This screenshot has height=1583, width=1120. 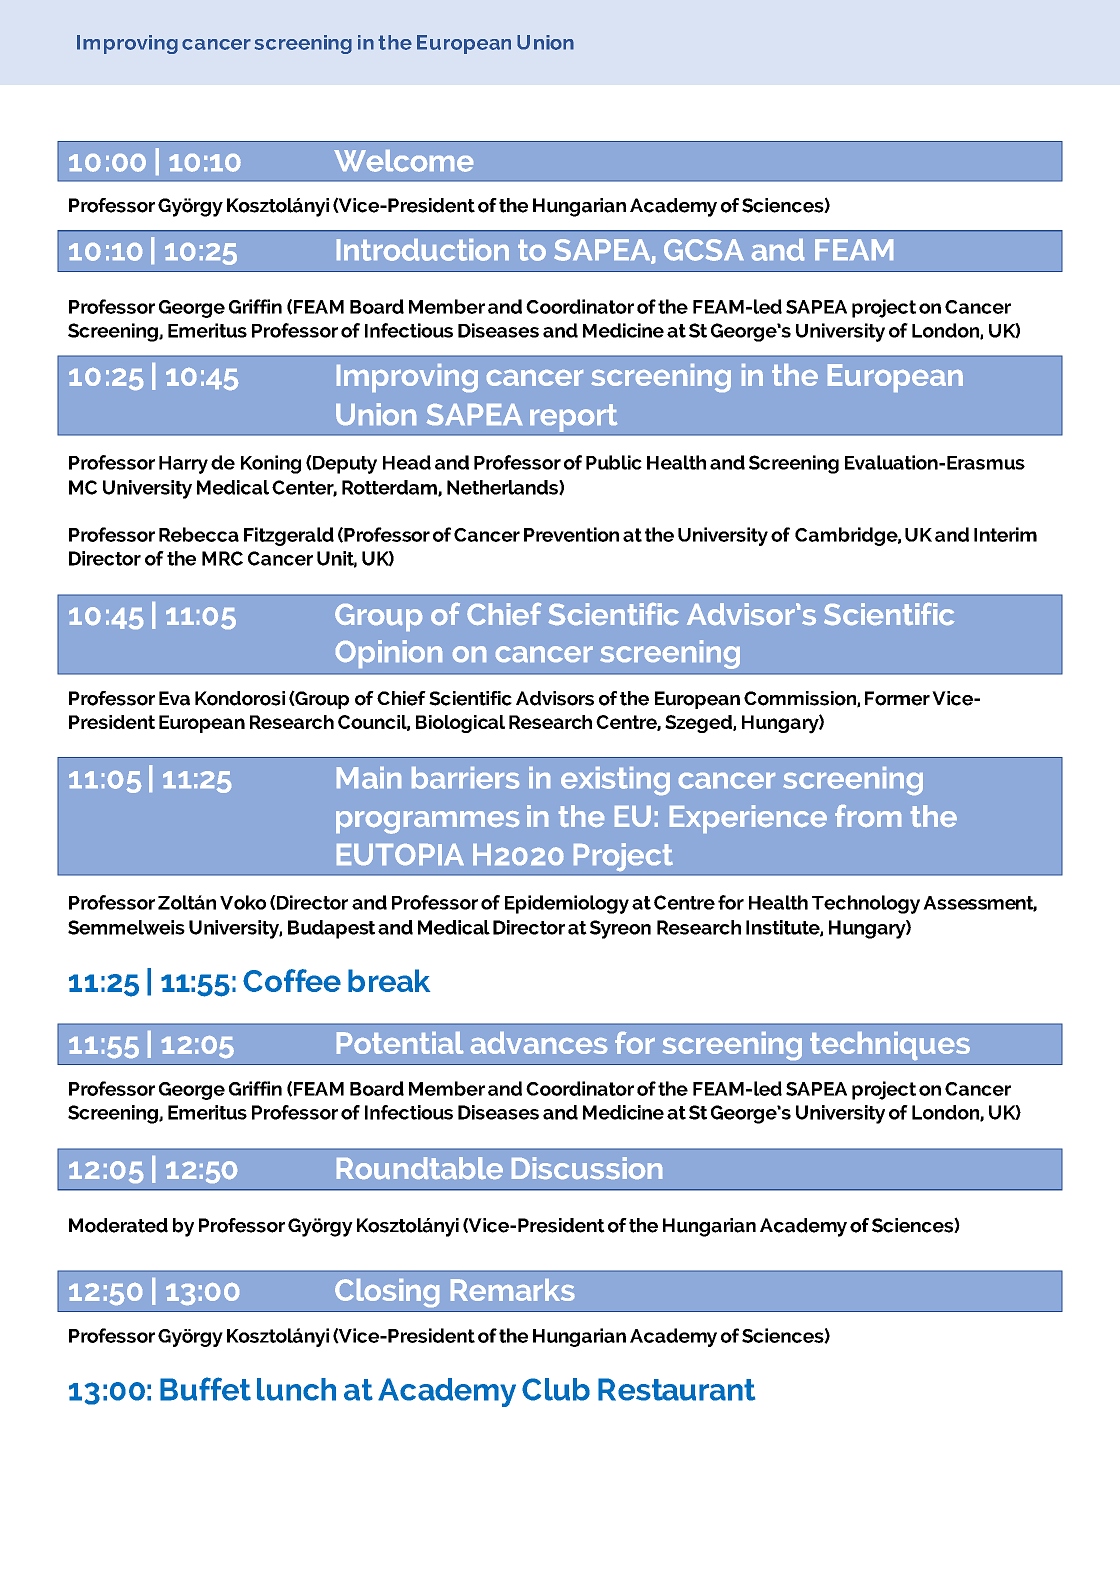 What do you see at coordinates (868, 816) in the screenshot?
I see `from` at bounding box center [868, 816].
